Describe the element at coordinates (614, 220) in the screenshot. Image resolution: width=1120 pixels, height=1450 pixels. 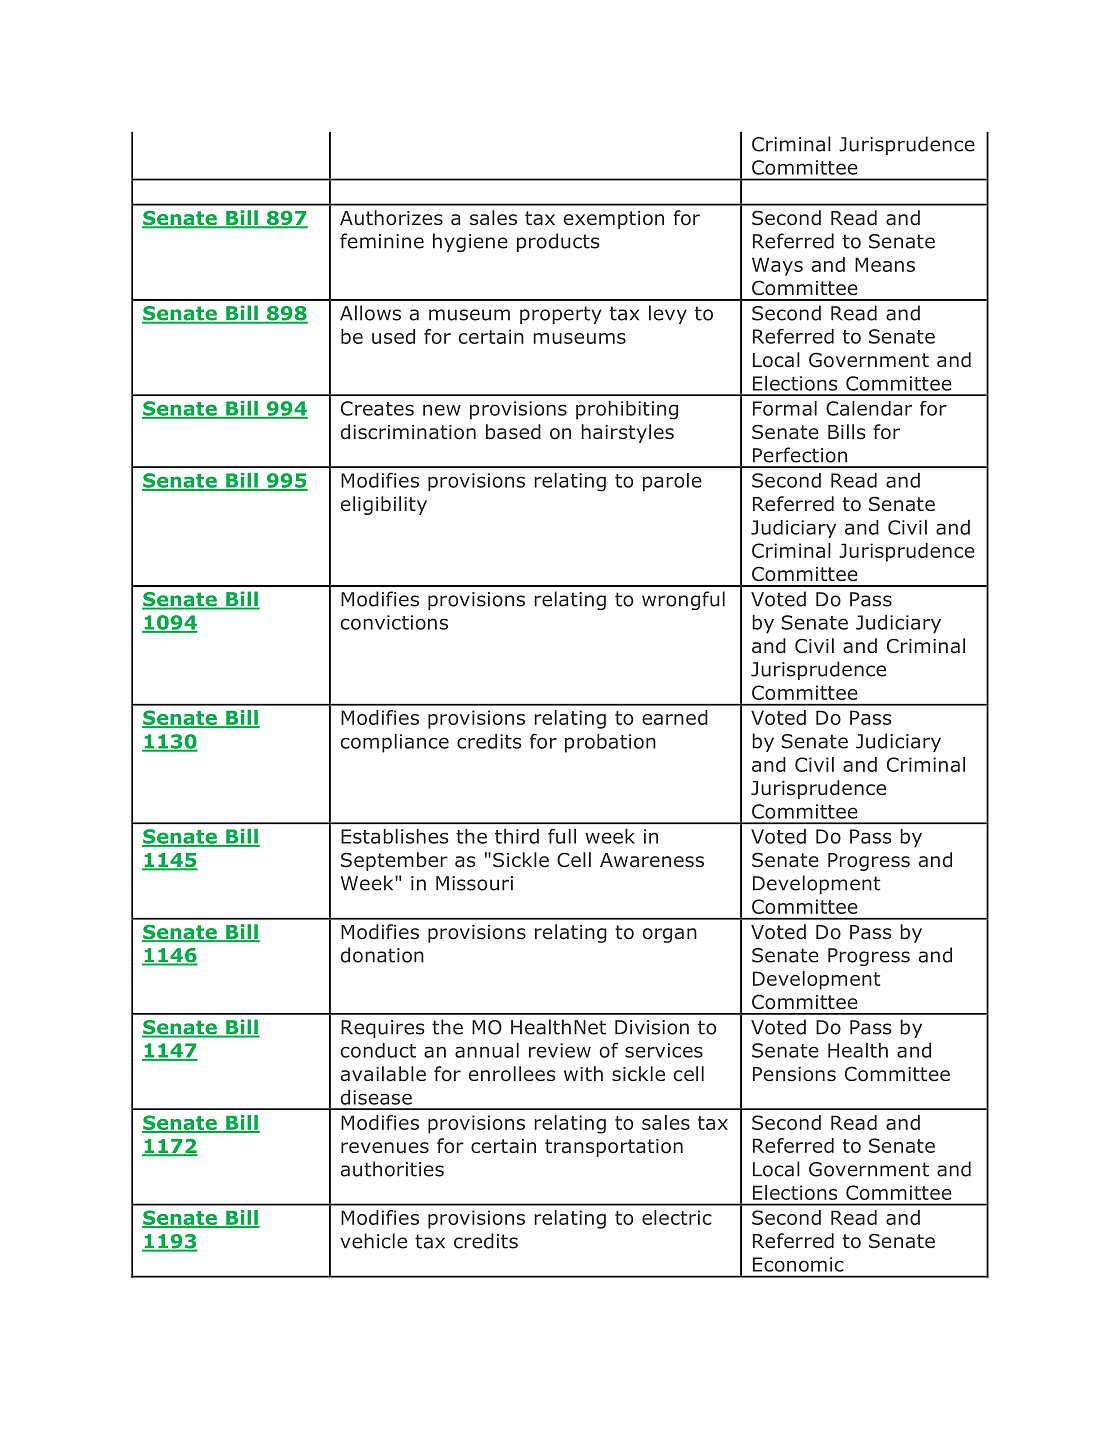
I see `exemption` at that location.
